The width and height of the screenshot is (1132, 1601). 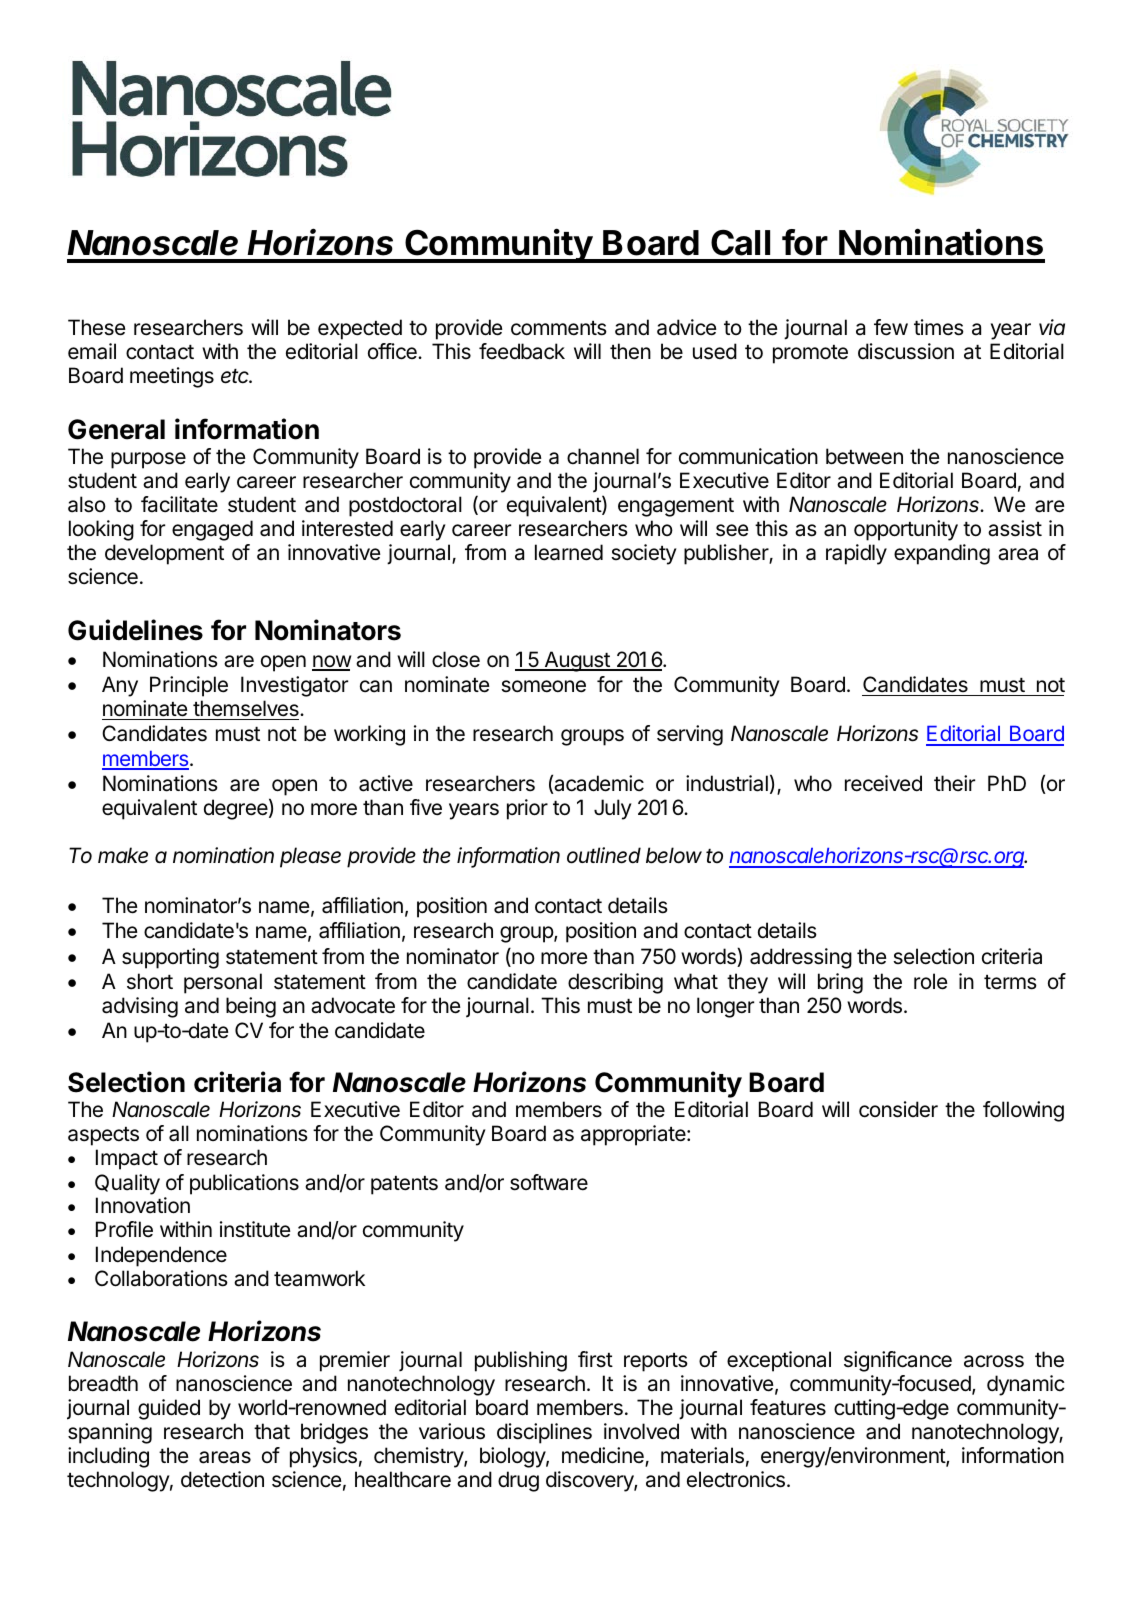 What do you see at coordinates (577, 661) in the screenshot?
I see `August` at bounding box center [577, 661].
